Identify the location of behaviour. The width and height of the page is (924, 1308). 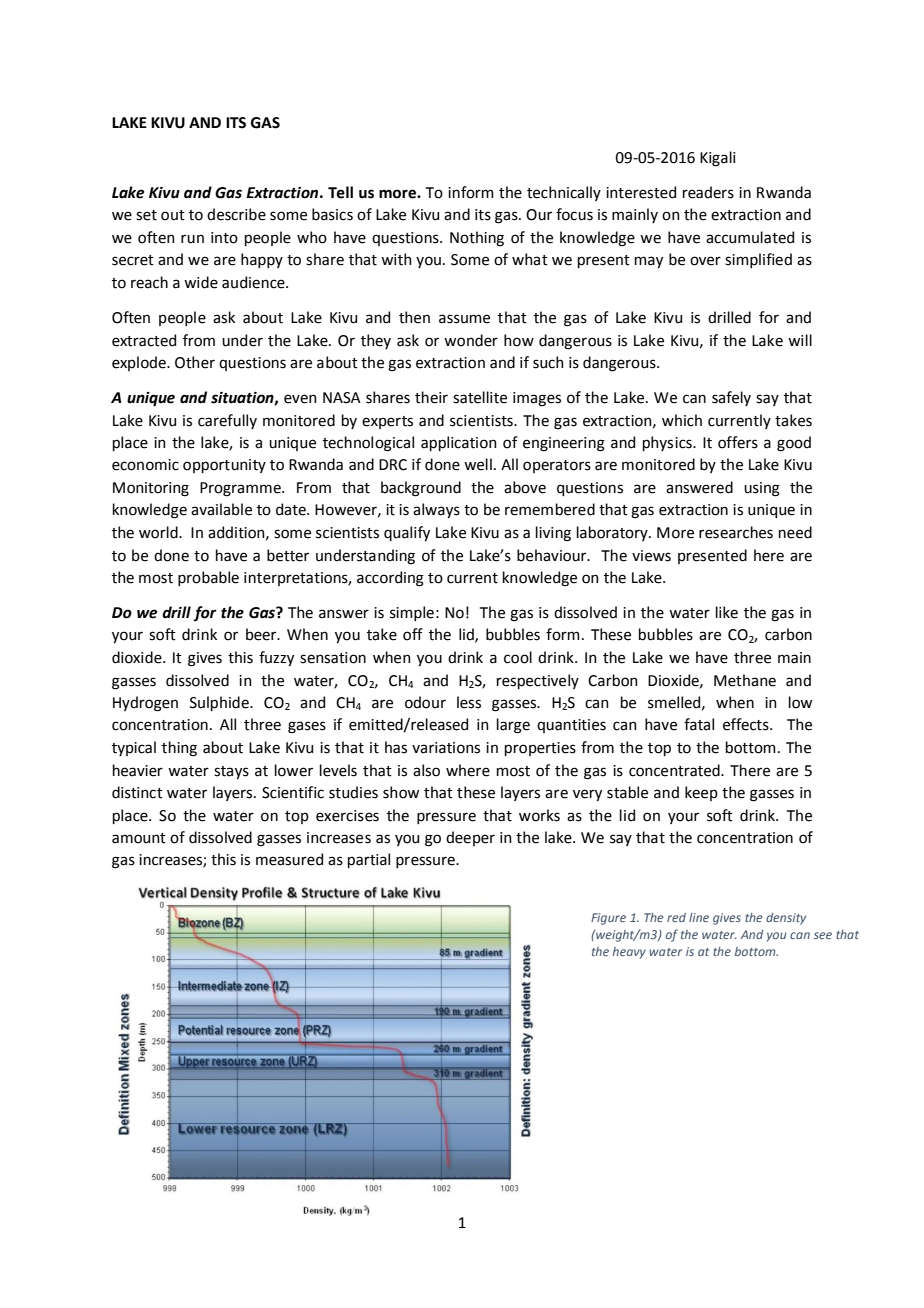
(553, 555).
